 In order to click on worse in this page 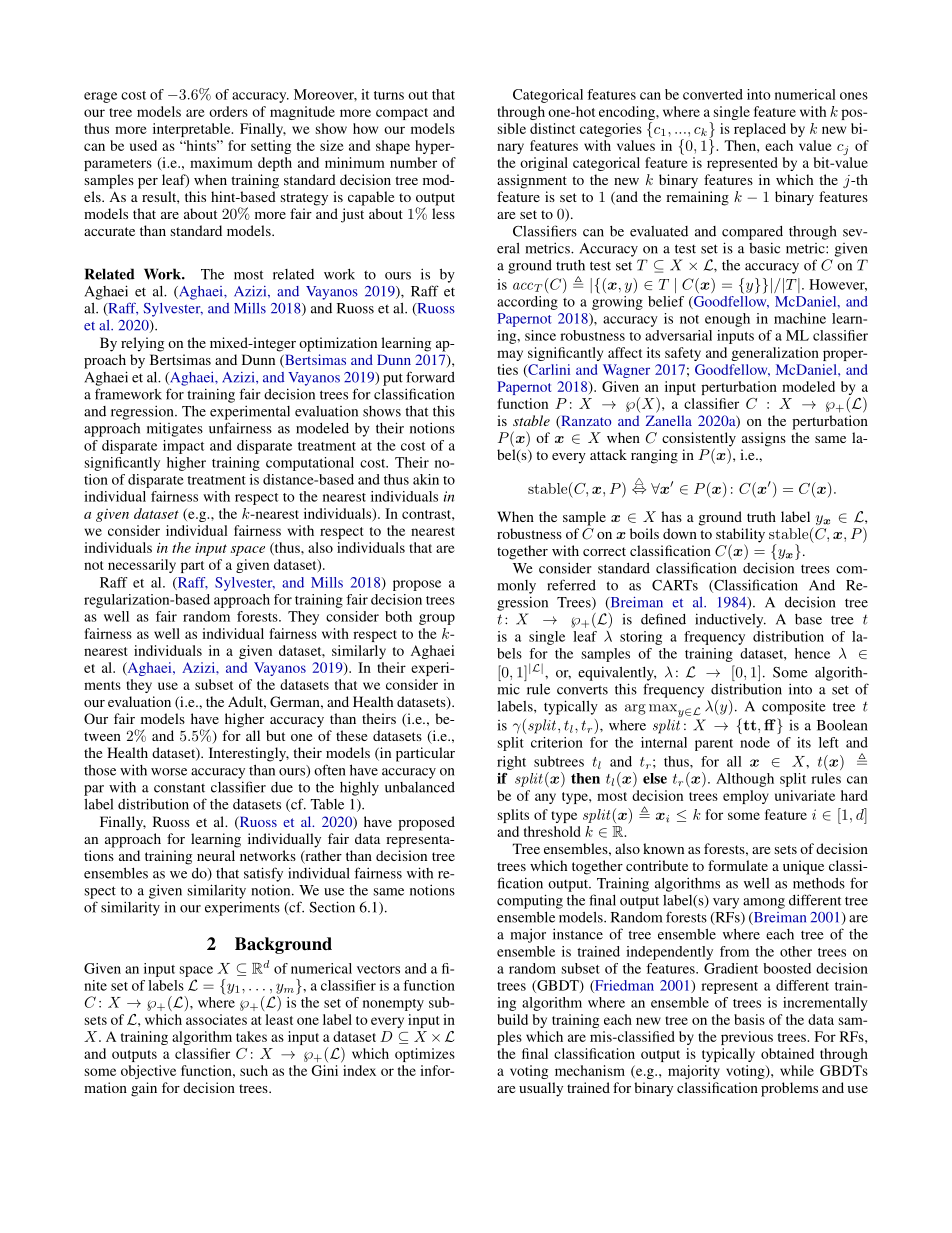, I will do `click(169, 772)`.
